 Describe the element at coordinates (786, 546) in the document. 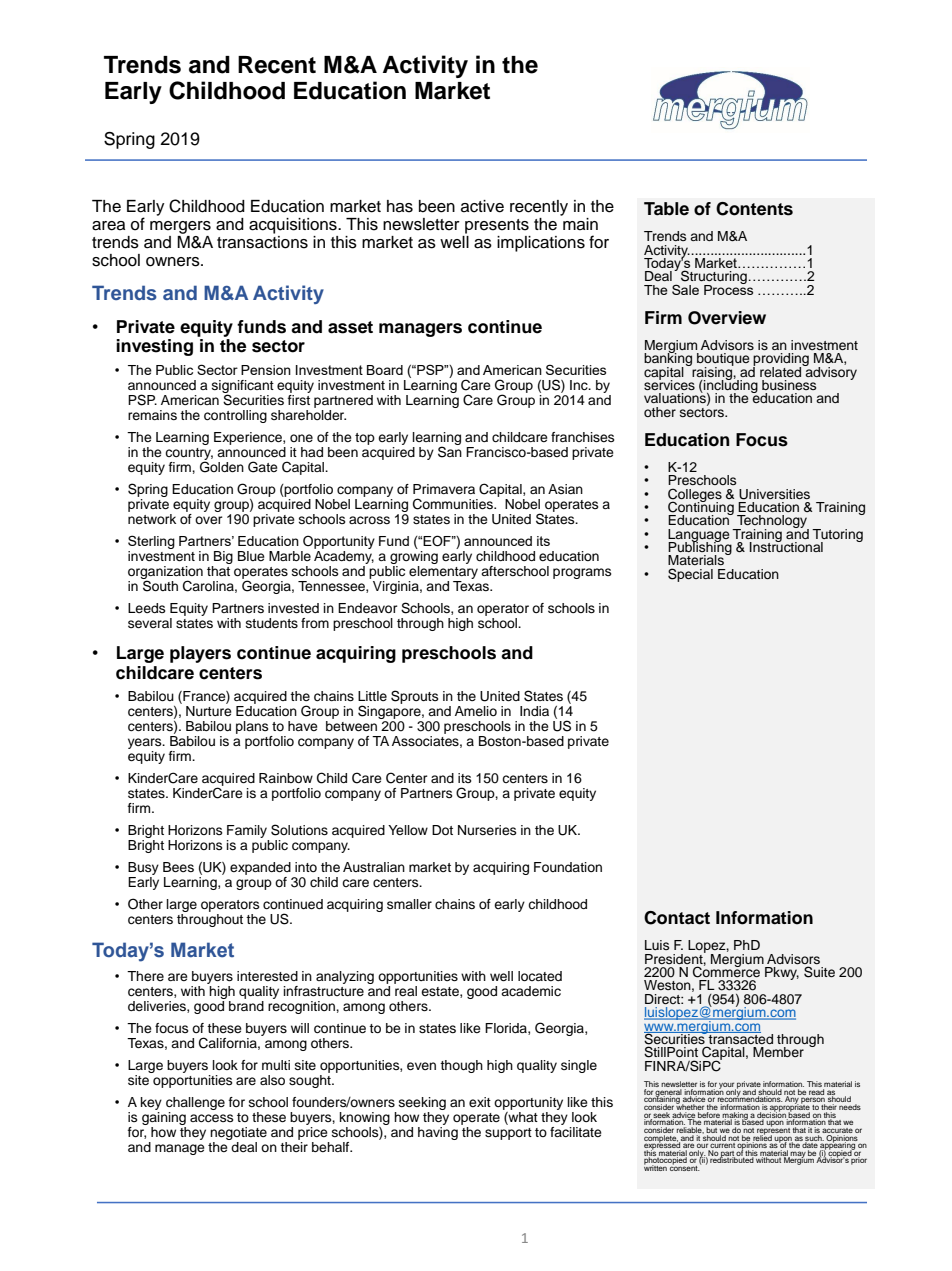

I see `Instructional` at that location.
